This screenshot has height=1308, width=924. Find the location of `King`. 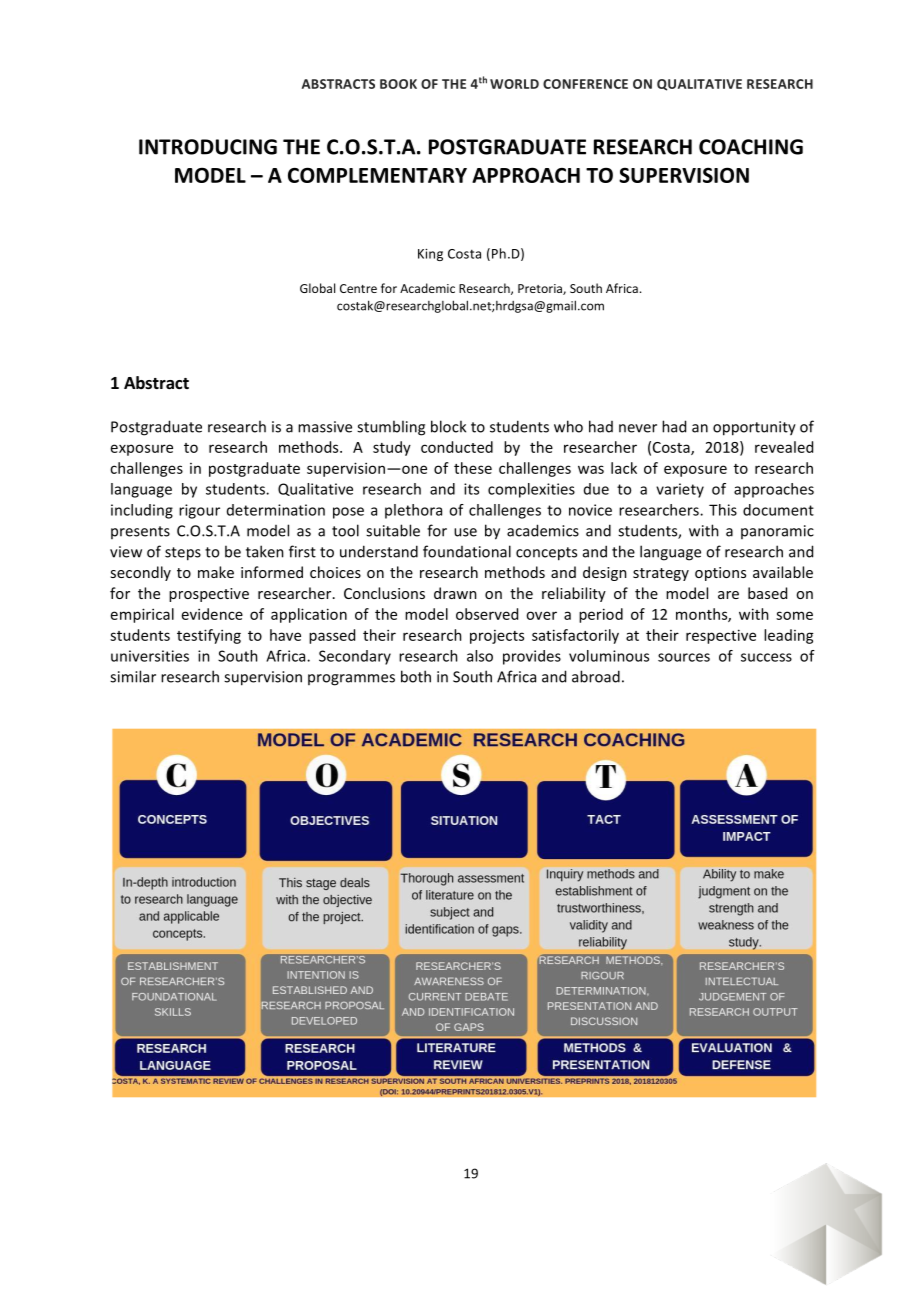

King is located at coordinates (430, 255).
